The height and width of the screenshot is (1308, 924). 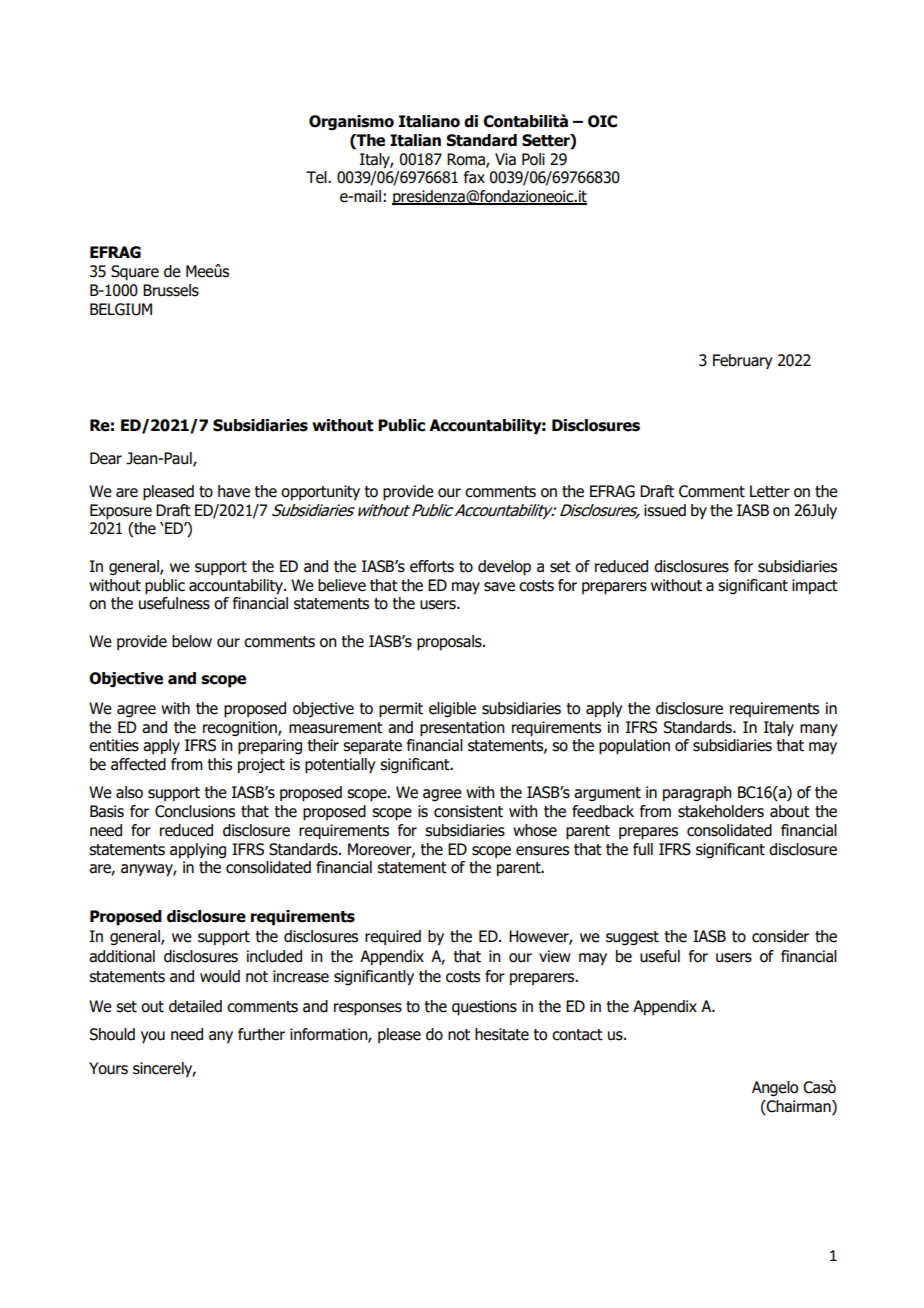 What do you see at coordinates (450, 643) in the screenshot?
I see `proposals` at bounding box center [450, 643].
